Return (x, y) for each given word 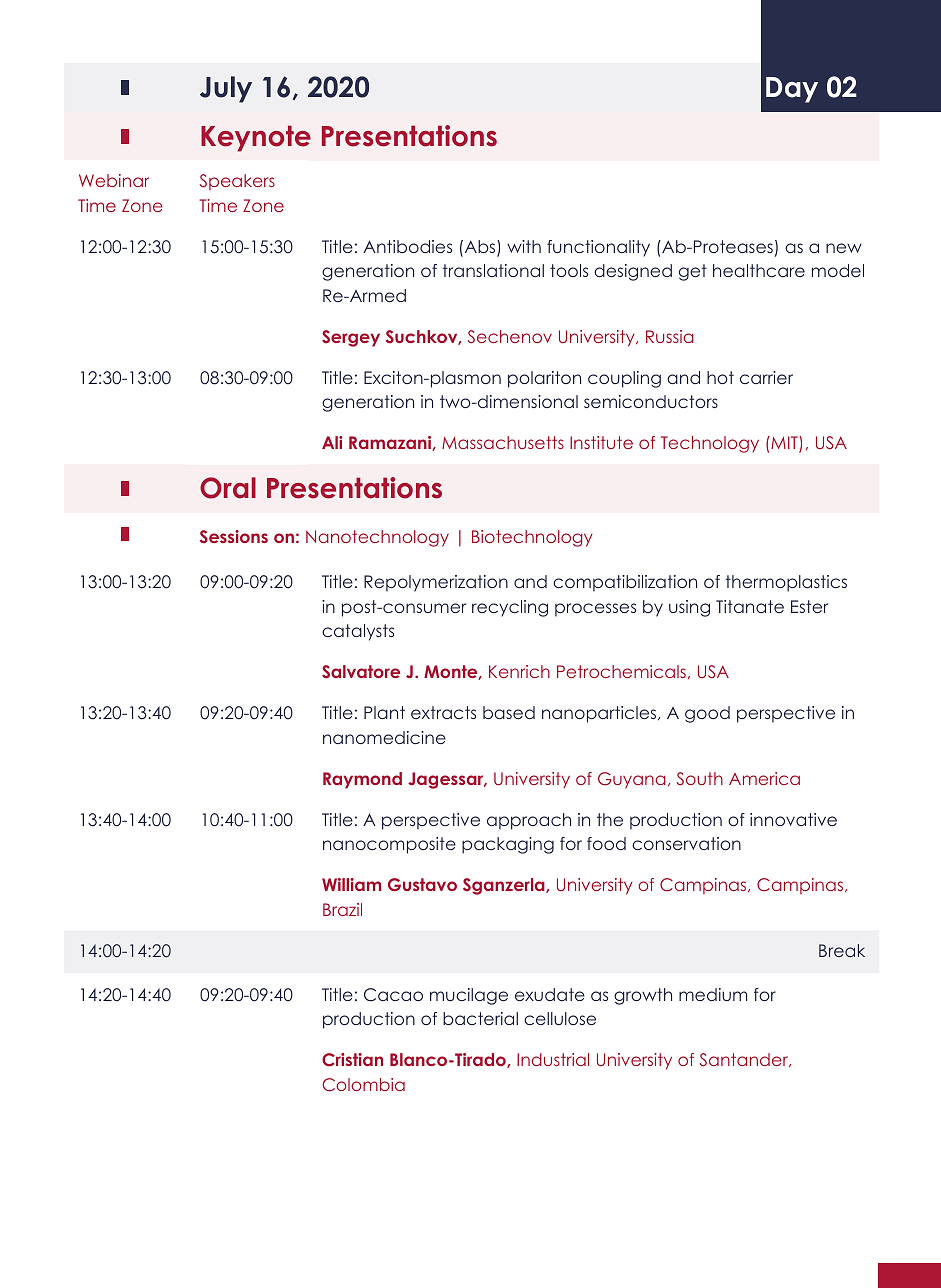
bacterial (480, 1018)
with (524, 246)
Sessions (234, 537)
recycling (510, 608)
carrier (766, 377)
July (226, 89)
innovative (793, 819)
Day (792, 90)
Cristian (352, 1060)
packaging (508, 845)
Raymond (362, 780)
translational (493, 270)
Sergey (351, 338)
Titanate (750, 606)
